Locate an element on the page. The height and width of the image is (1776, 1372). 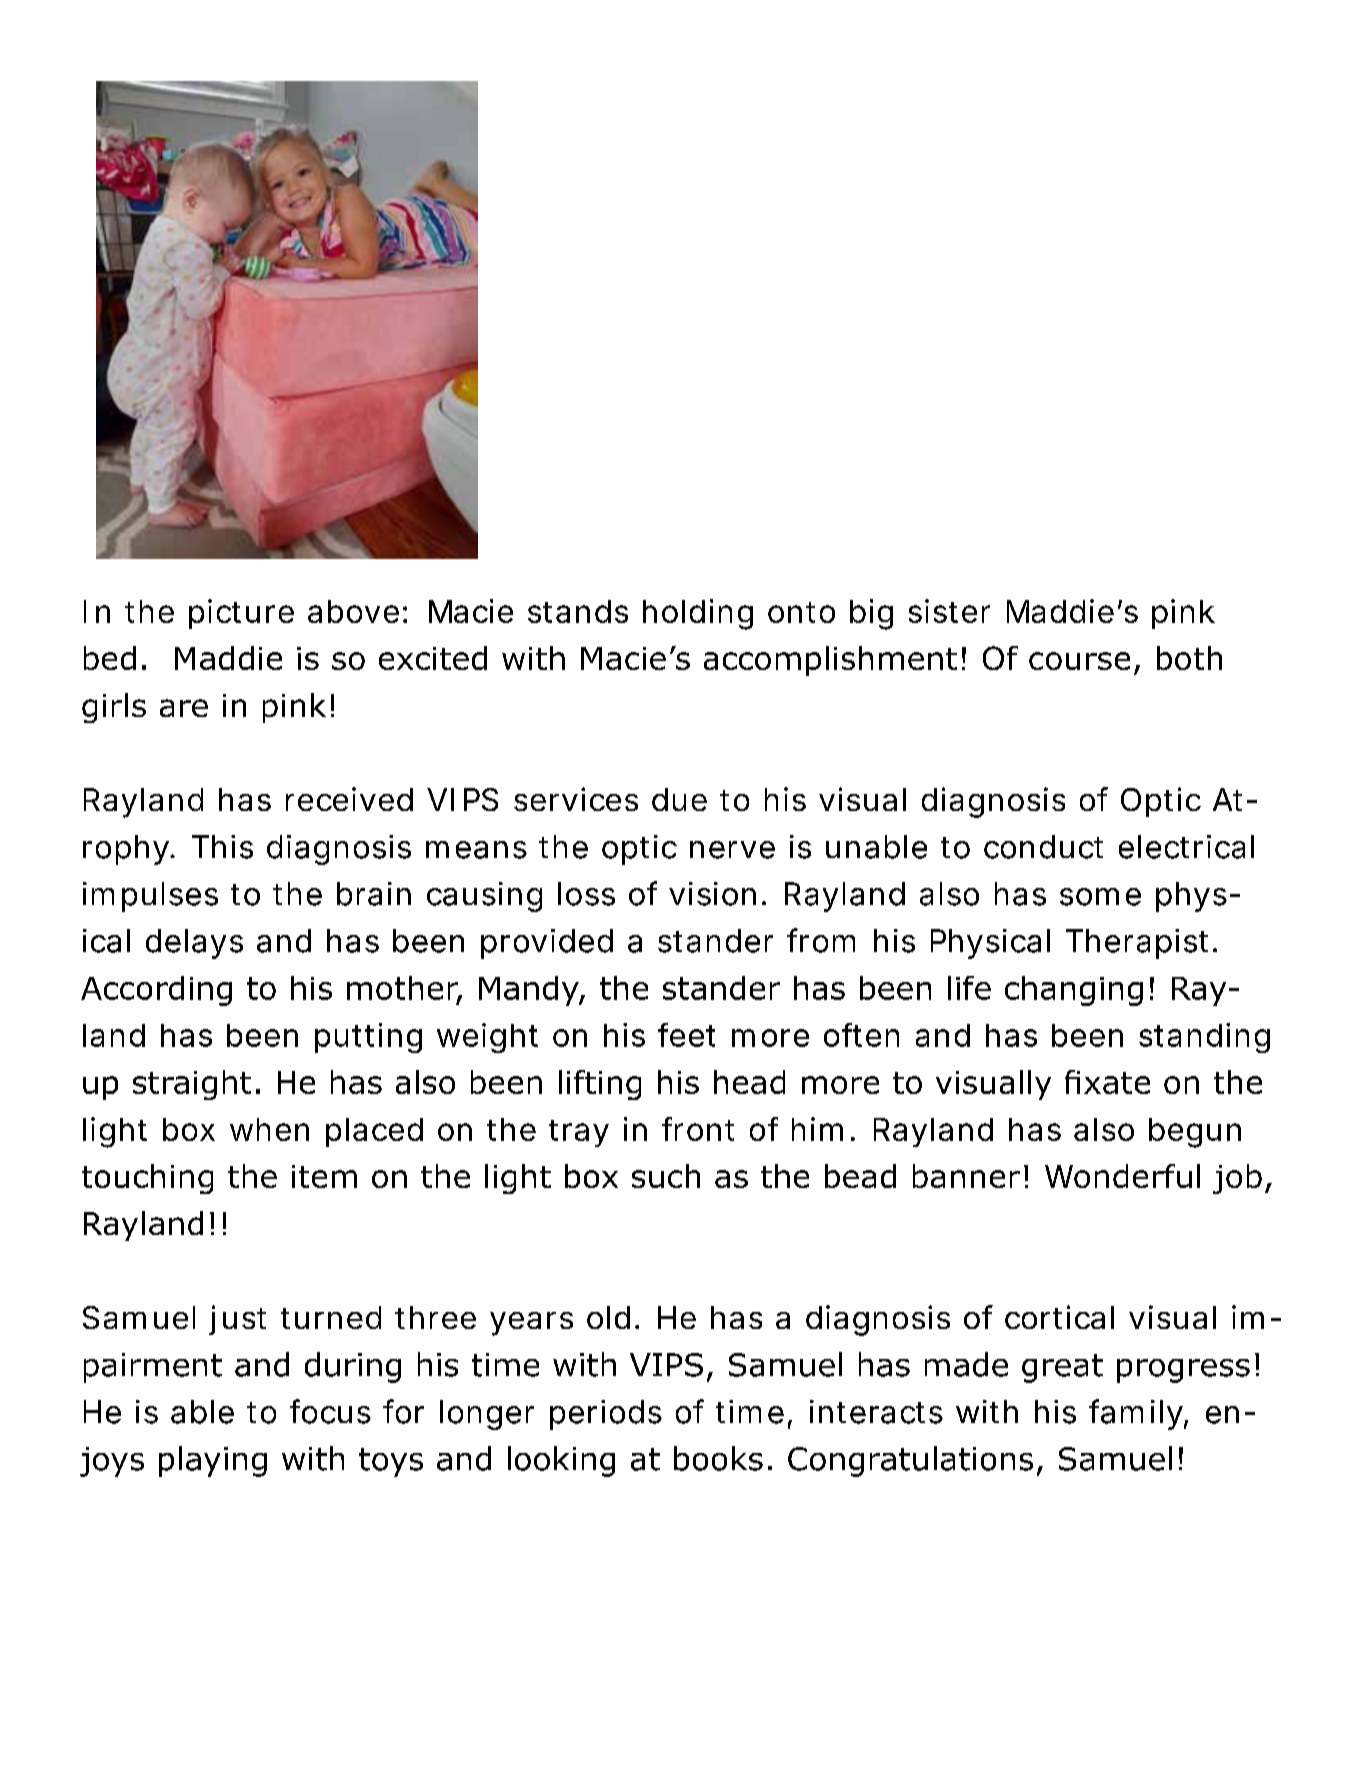
family is located at coordinates (1137, 1414).
